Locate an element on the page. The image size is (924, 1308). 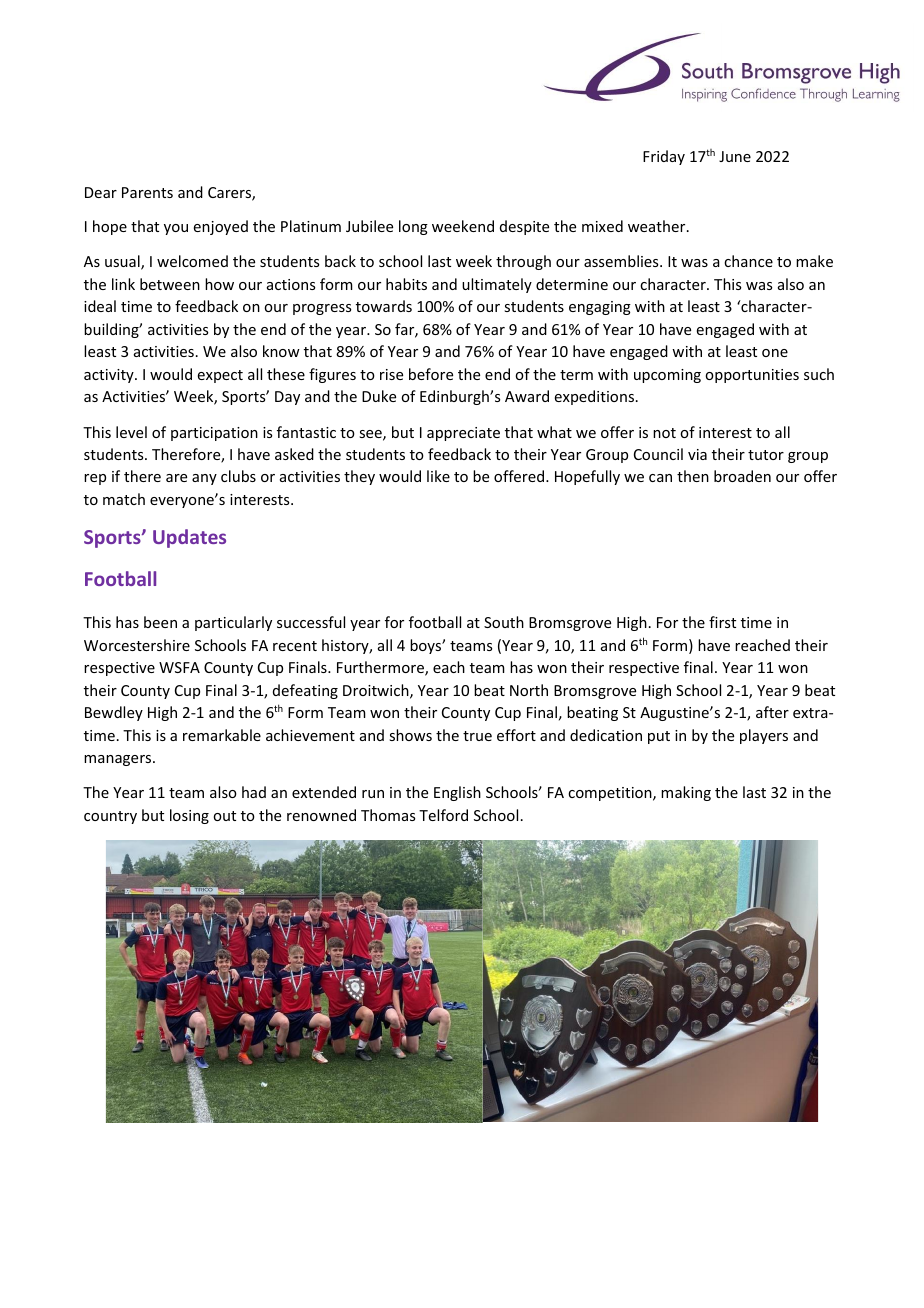
opportunities is located at coordinates (752, 376).
